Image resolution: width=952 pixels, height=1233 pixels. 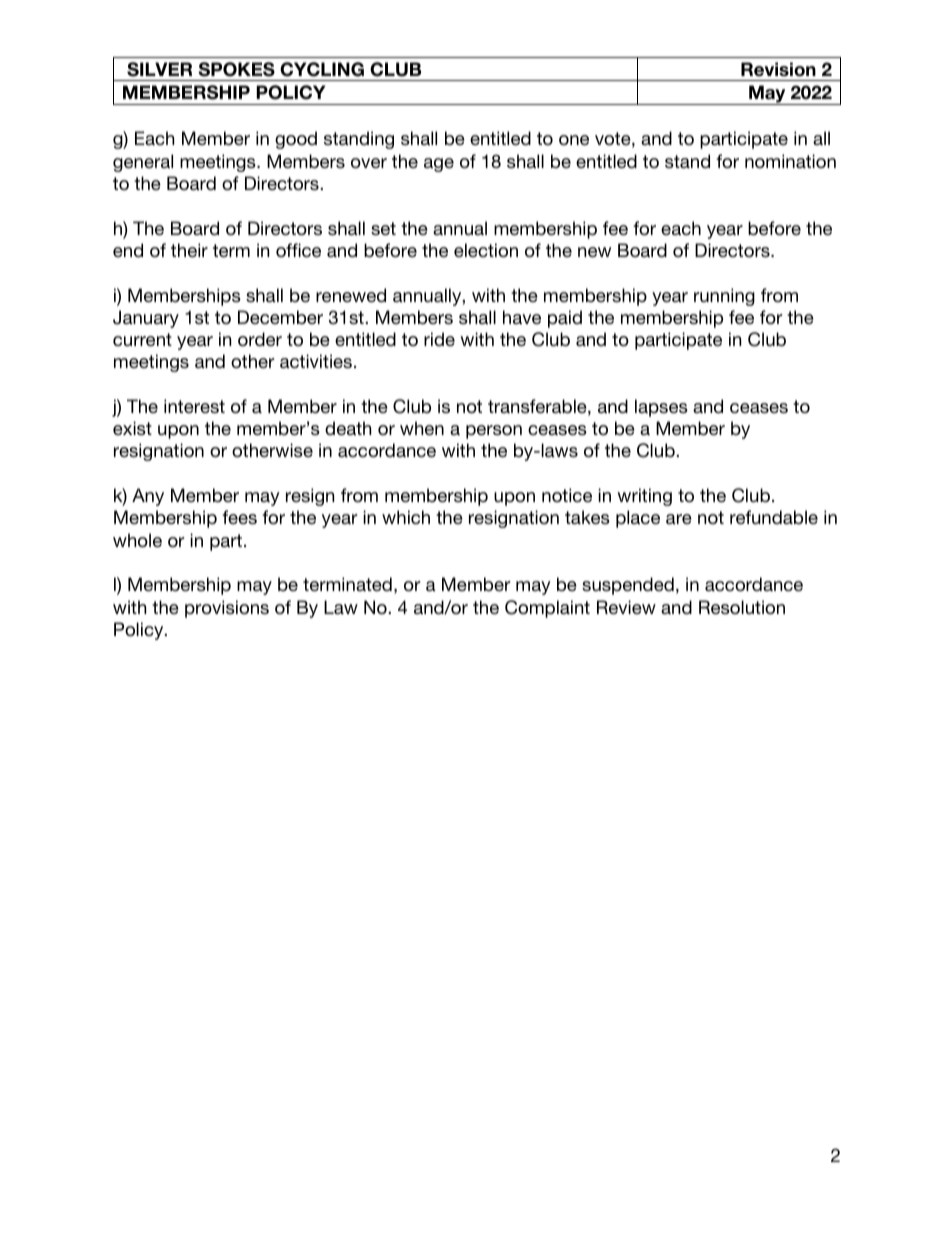 I want to click on provisions, so click(x=227, y=609).
